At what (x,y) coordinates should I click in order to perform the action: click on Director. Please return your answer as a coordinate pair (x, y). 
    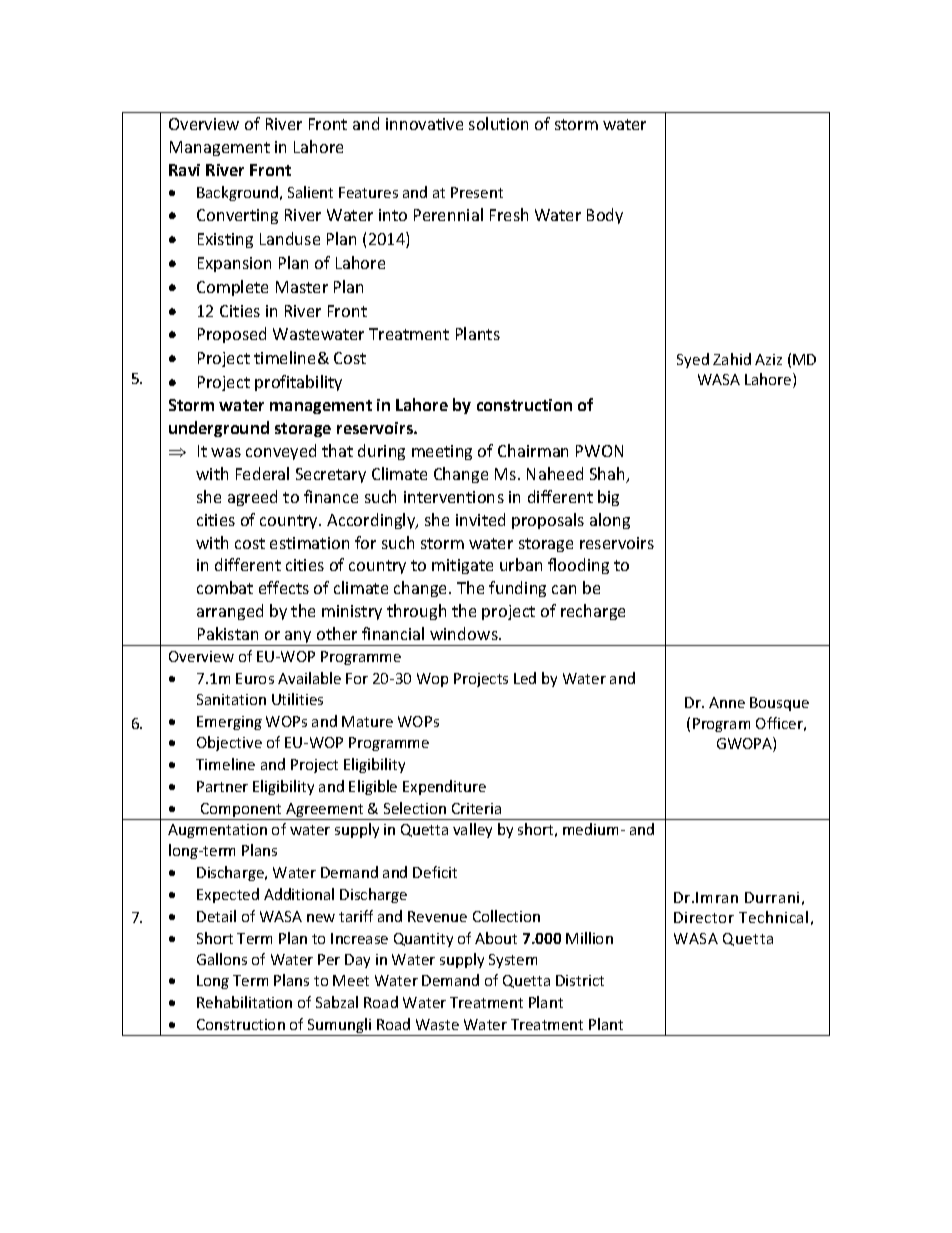
    Looking at the image, I should click on (704, 917).
